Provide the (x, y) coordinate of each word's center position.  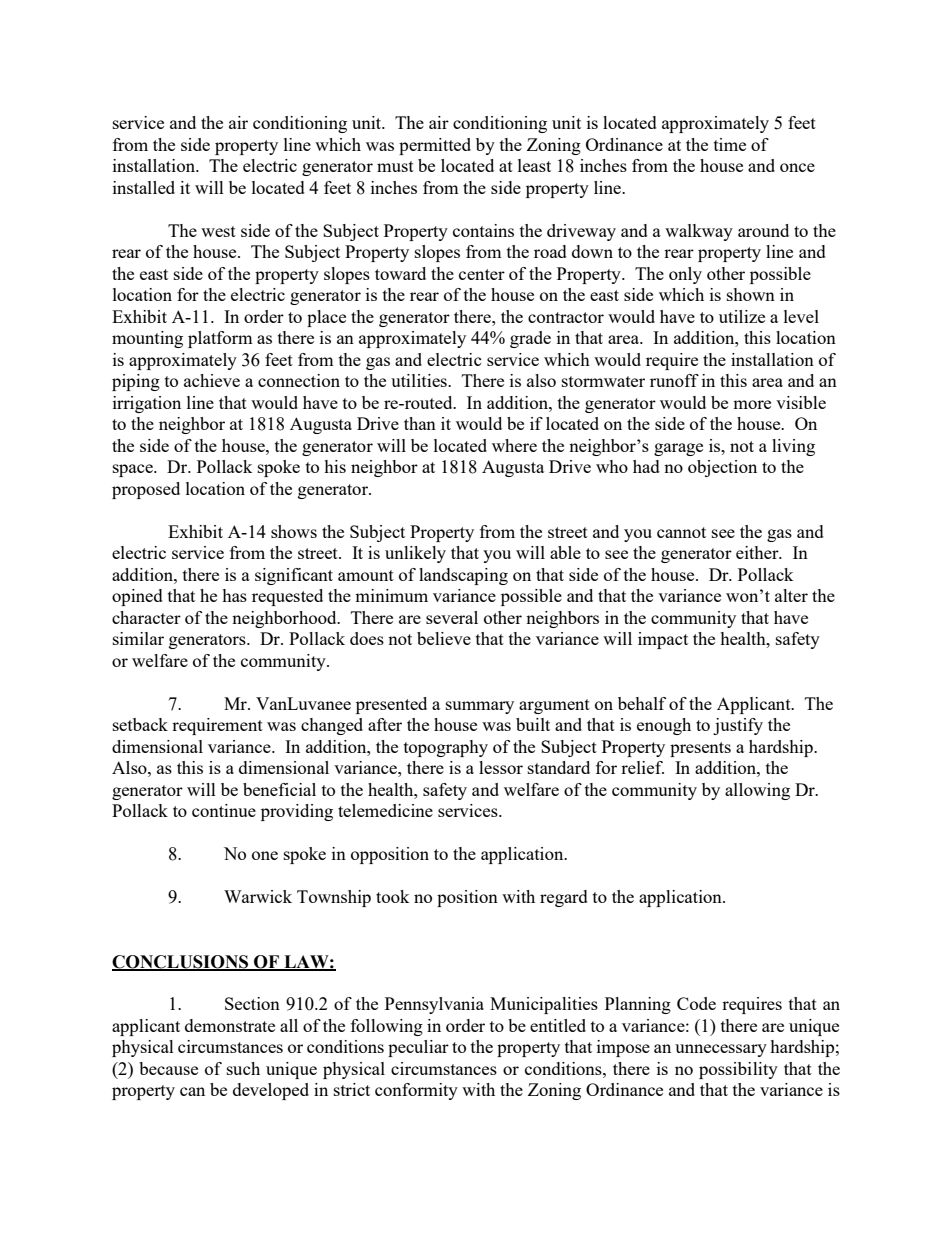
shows (294, 531)
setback (140, 724)
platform (220, 339)
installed (144, 187)
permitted (435, 146)
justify (738, 726)
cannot (681, 532)
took (393, 896)
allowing (757, 791)
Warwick (258, 896)
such (243, 1068)
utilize (742, 316)
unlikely (415, 554)
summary (480, 707)
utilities (420, 380)
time (730, 144)
